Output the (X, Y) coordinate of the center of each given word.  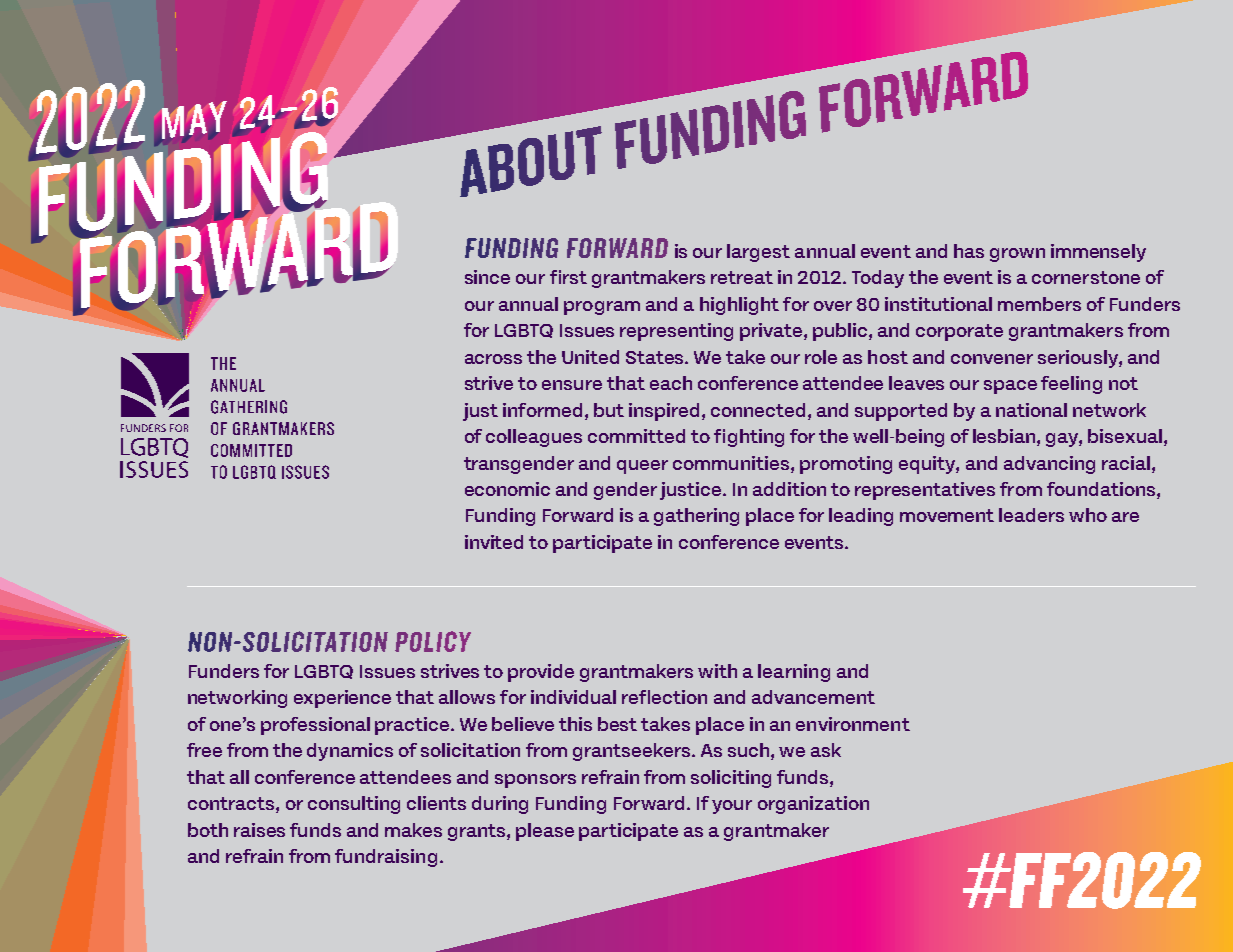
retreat (742, 277)
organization (813, 805)
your (732, 807)
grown (1017, 255)
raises (259, 830)
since (487, 277)
